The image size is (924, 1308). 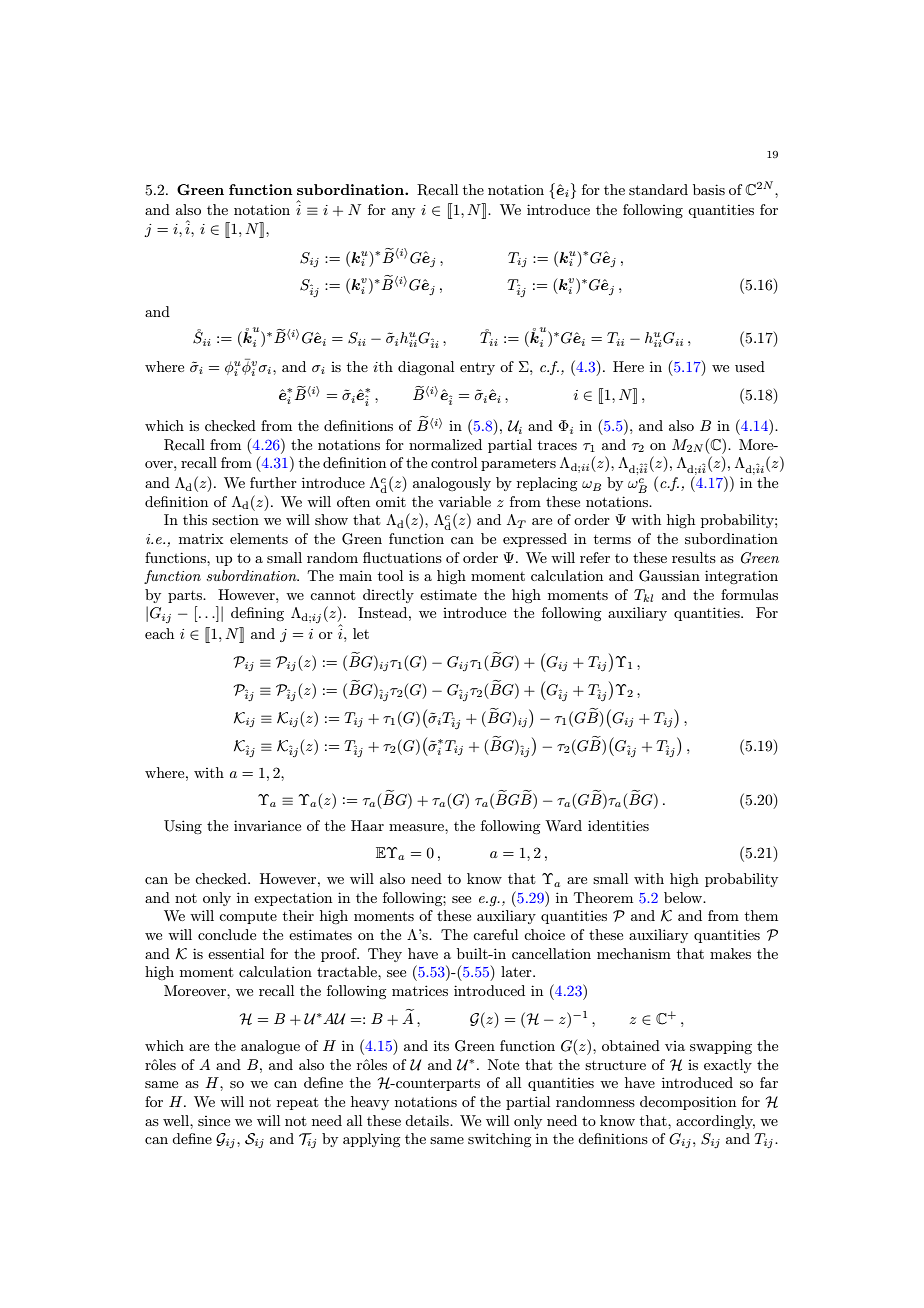 What do you see at coordinates (709, 189) in the screenshot?
I see `basis` at bounding box center [709, 189].
